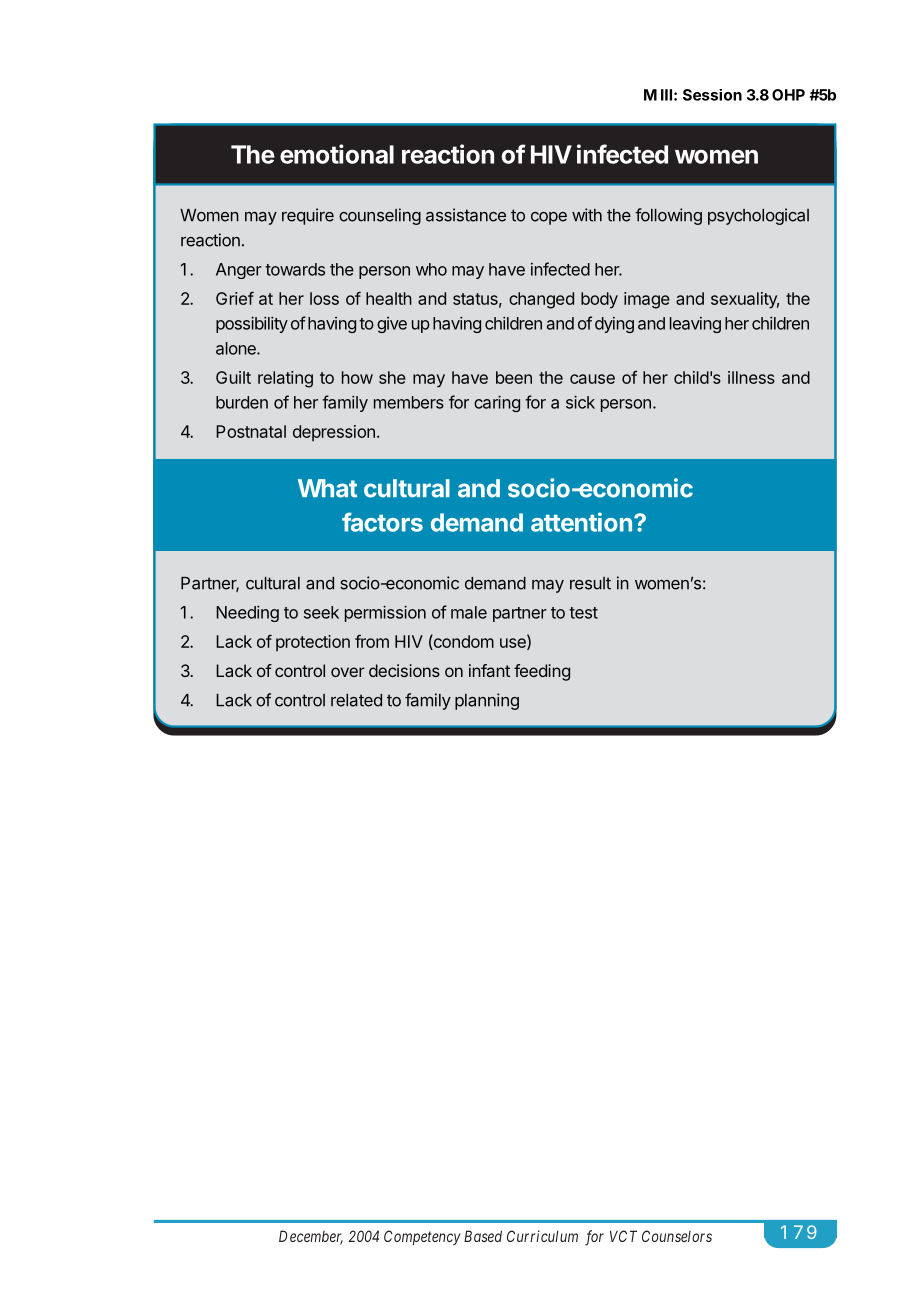  Describe the element at coordinates (751, 377) in the screenshot. I see `illness` at that location.
